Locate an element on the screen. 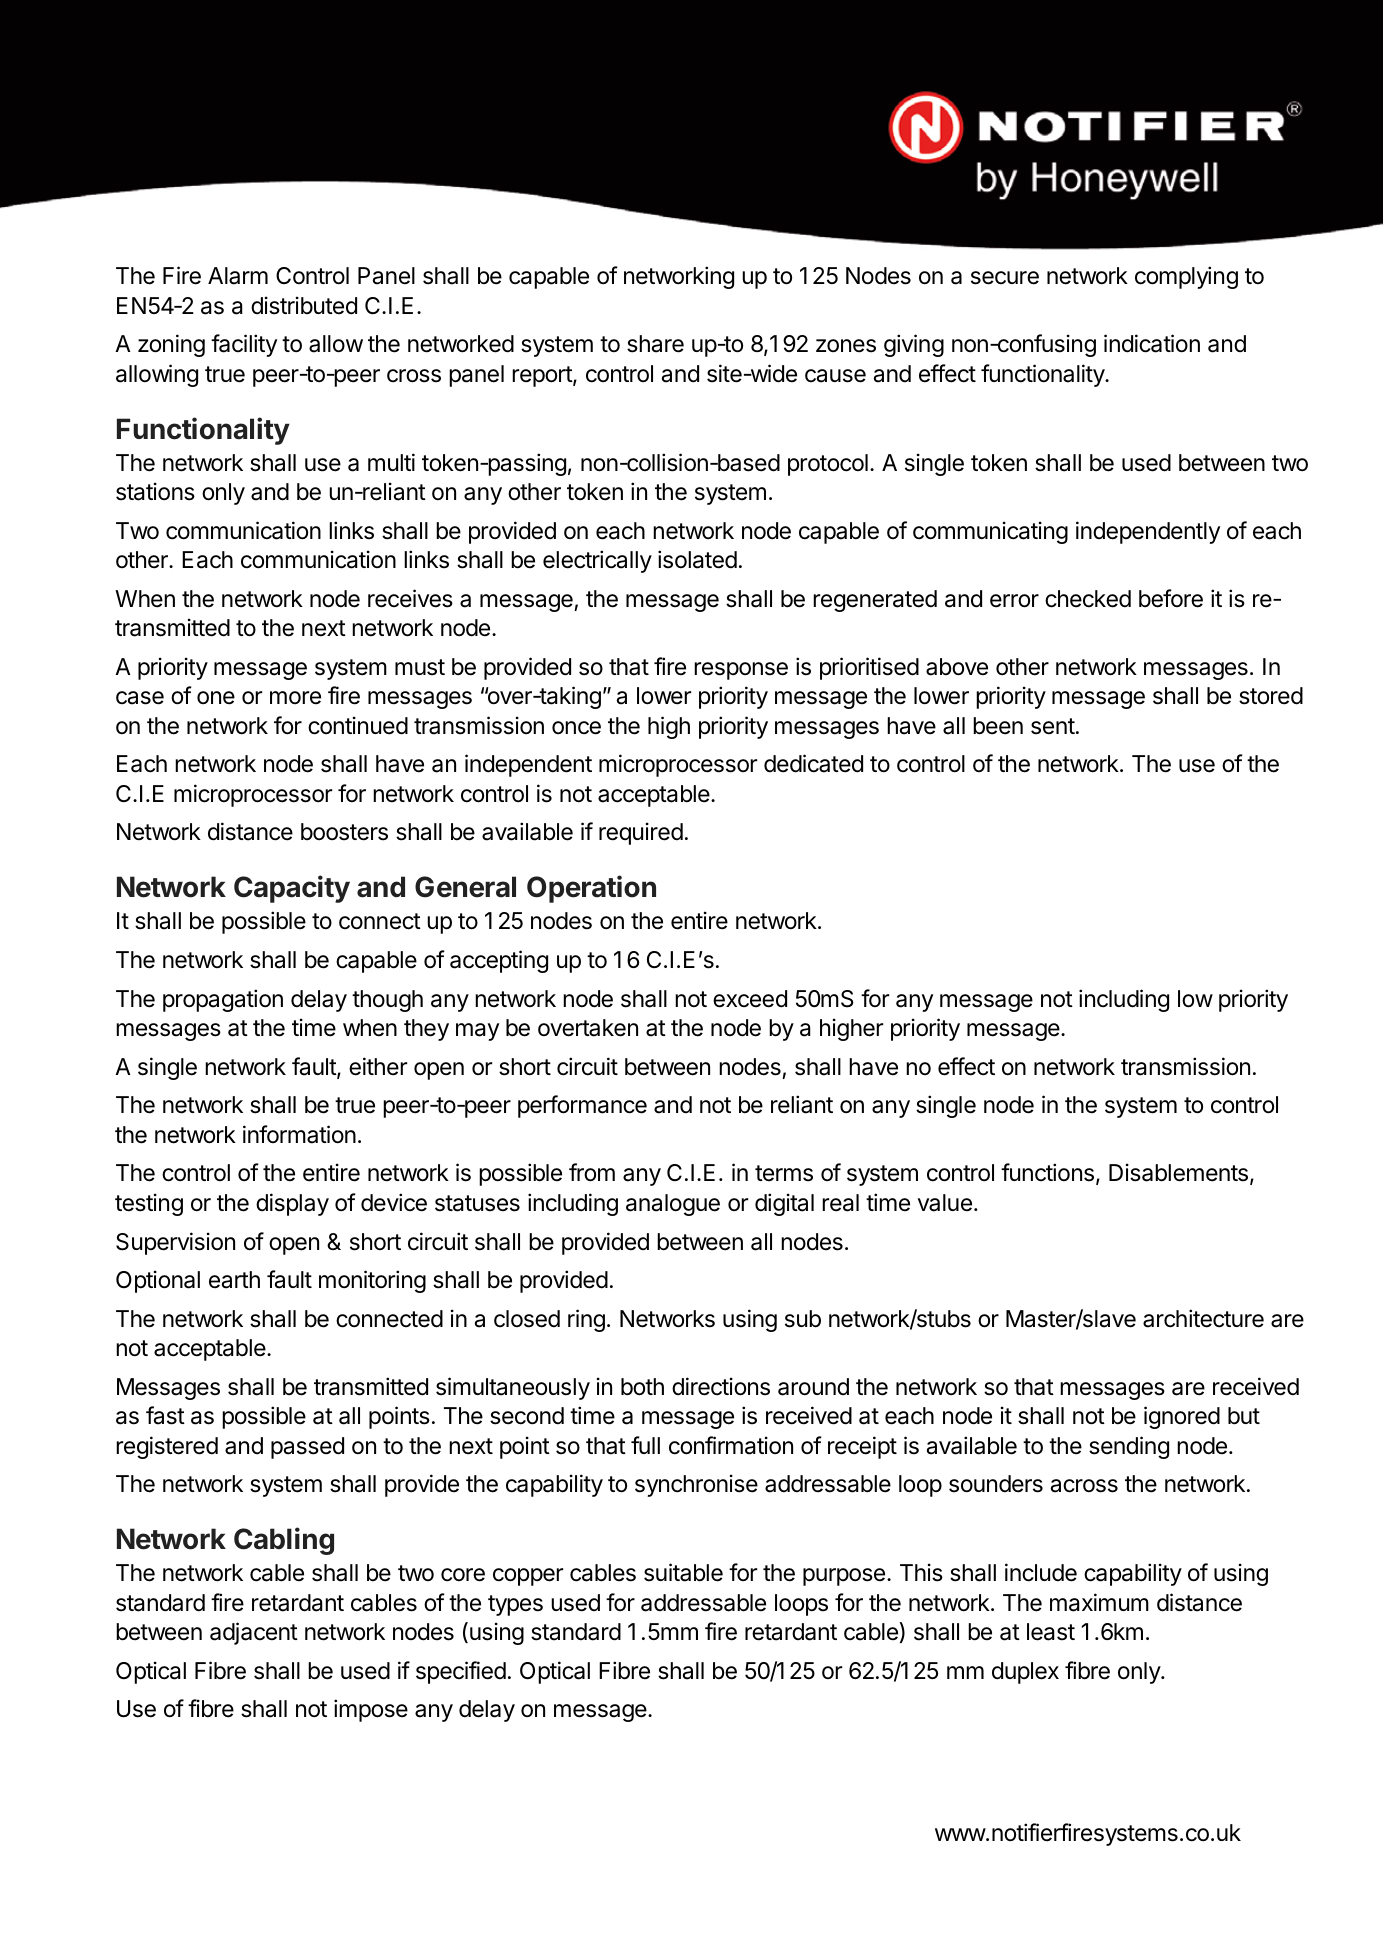 The height and width of the screenshot is (1956, 1383). adjacent is located at coordinates (254, 1633).
